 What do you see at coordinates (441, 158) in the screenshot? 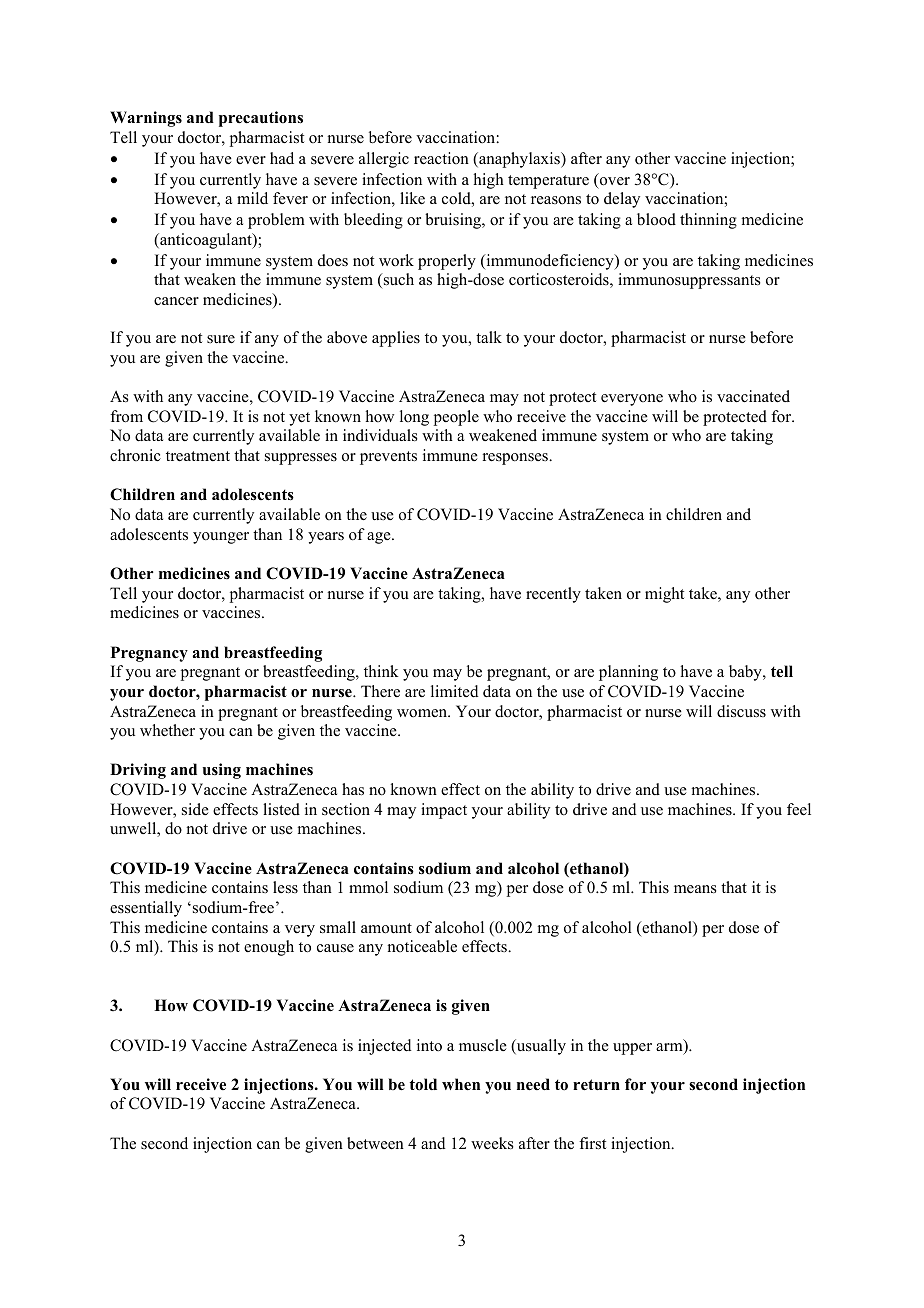
I see `reaction` at bounding box center [441, 158].
